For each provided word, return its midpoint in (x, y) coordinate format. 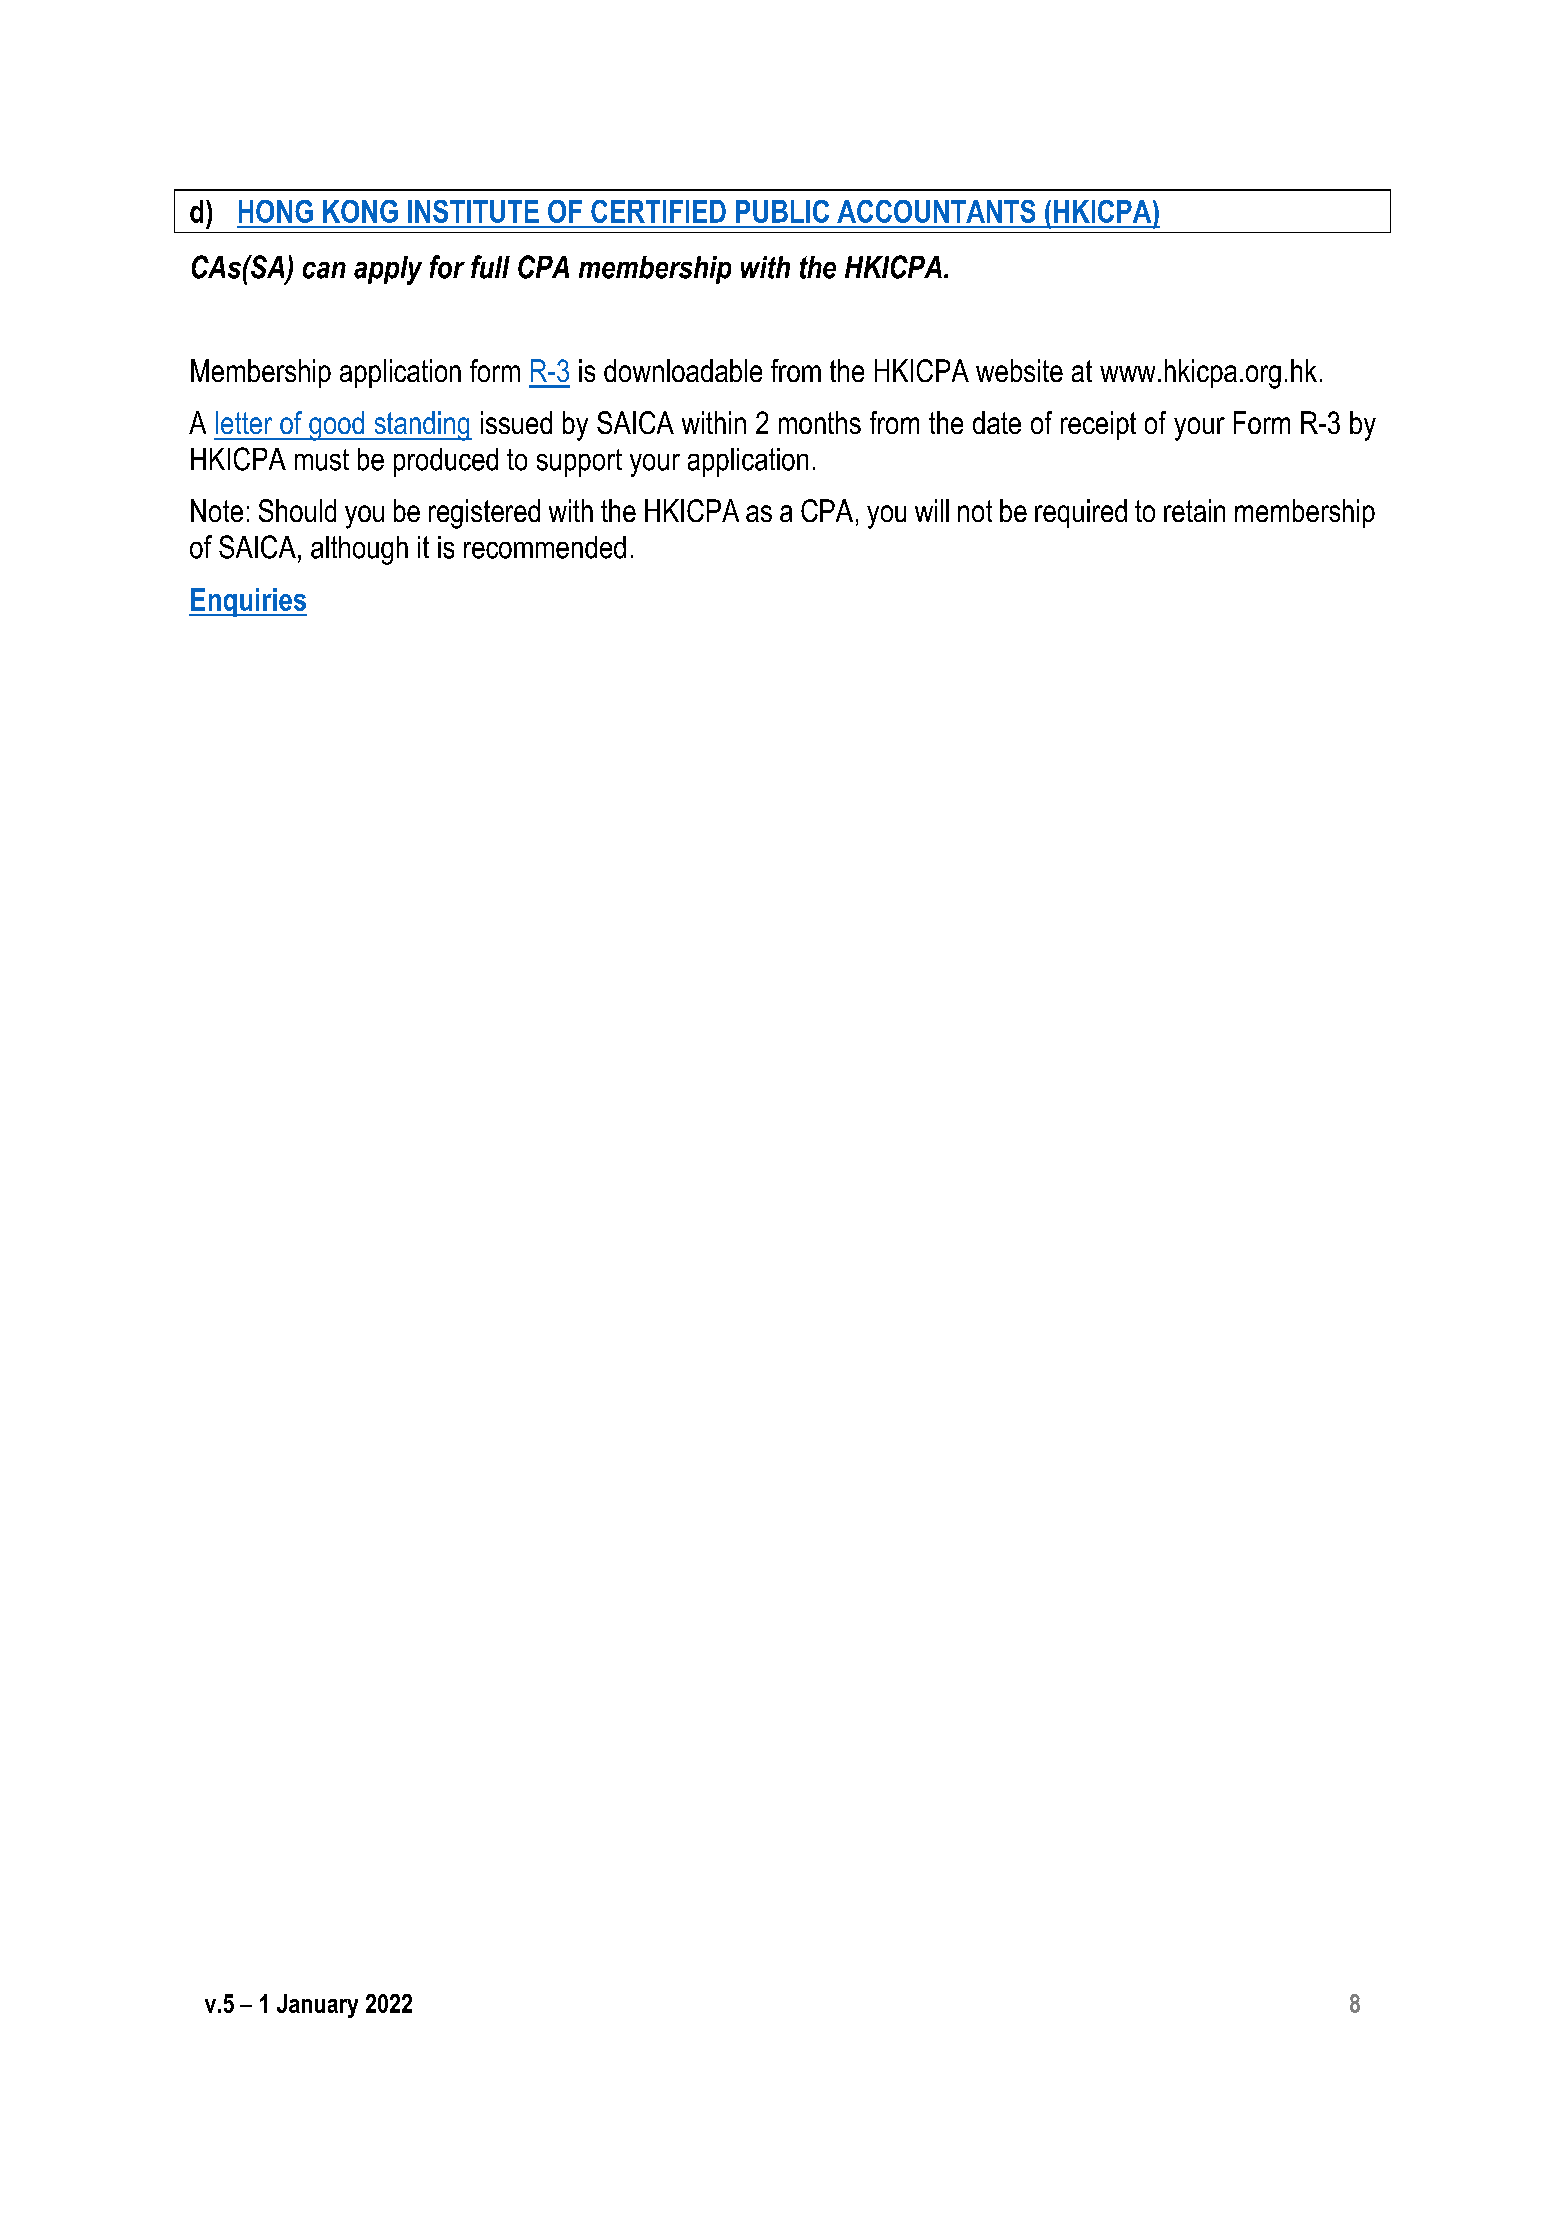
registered (484, 514)
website (1019, 370)
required (1081, 513)
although (359, 550)
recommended (545, 547)
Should (297, 510)
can (324, 270)
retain (1194, 510)
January (317, 2006)
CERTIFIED (658, 211)
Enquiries (248, 602)
